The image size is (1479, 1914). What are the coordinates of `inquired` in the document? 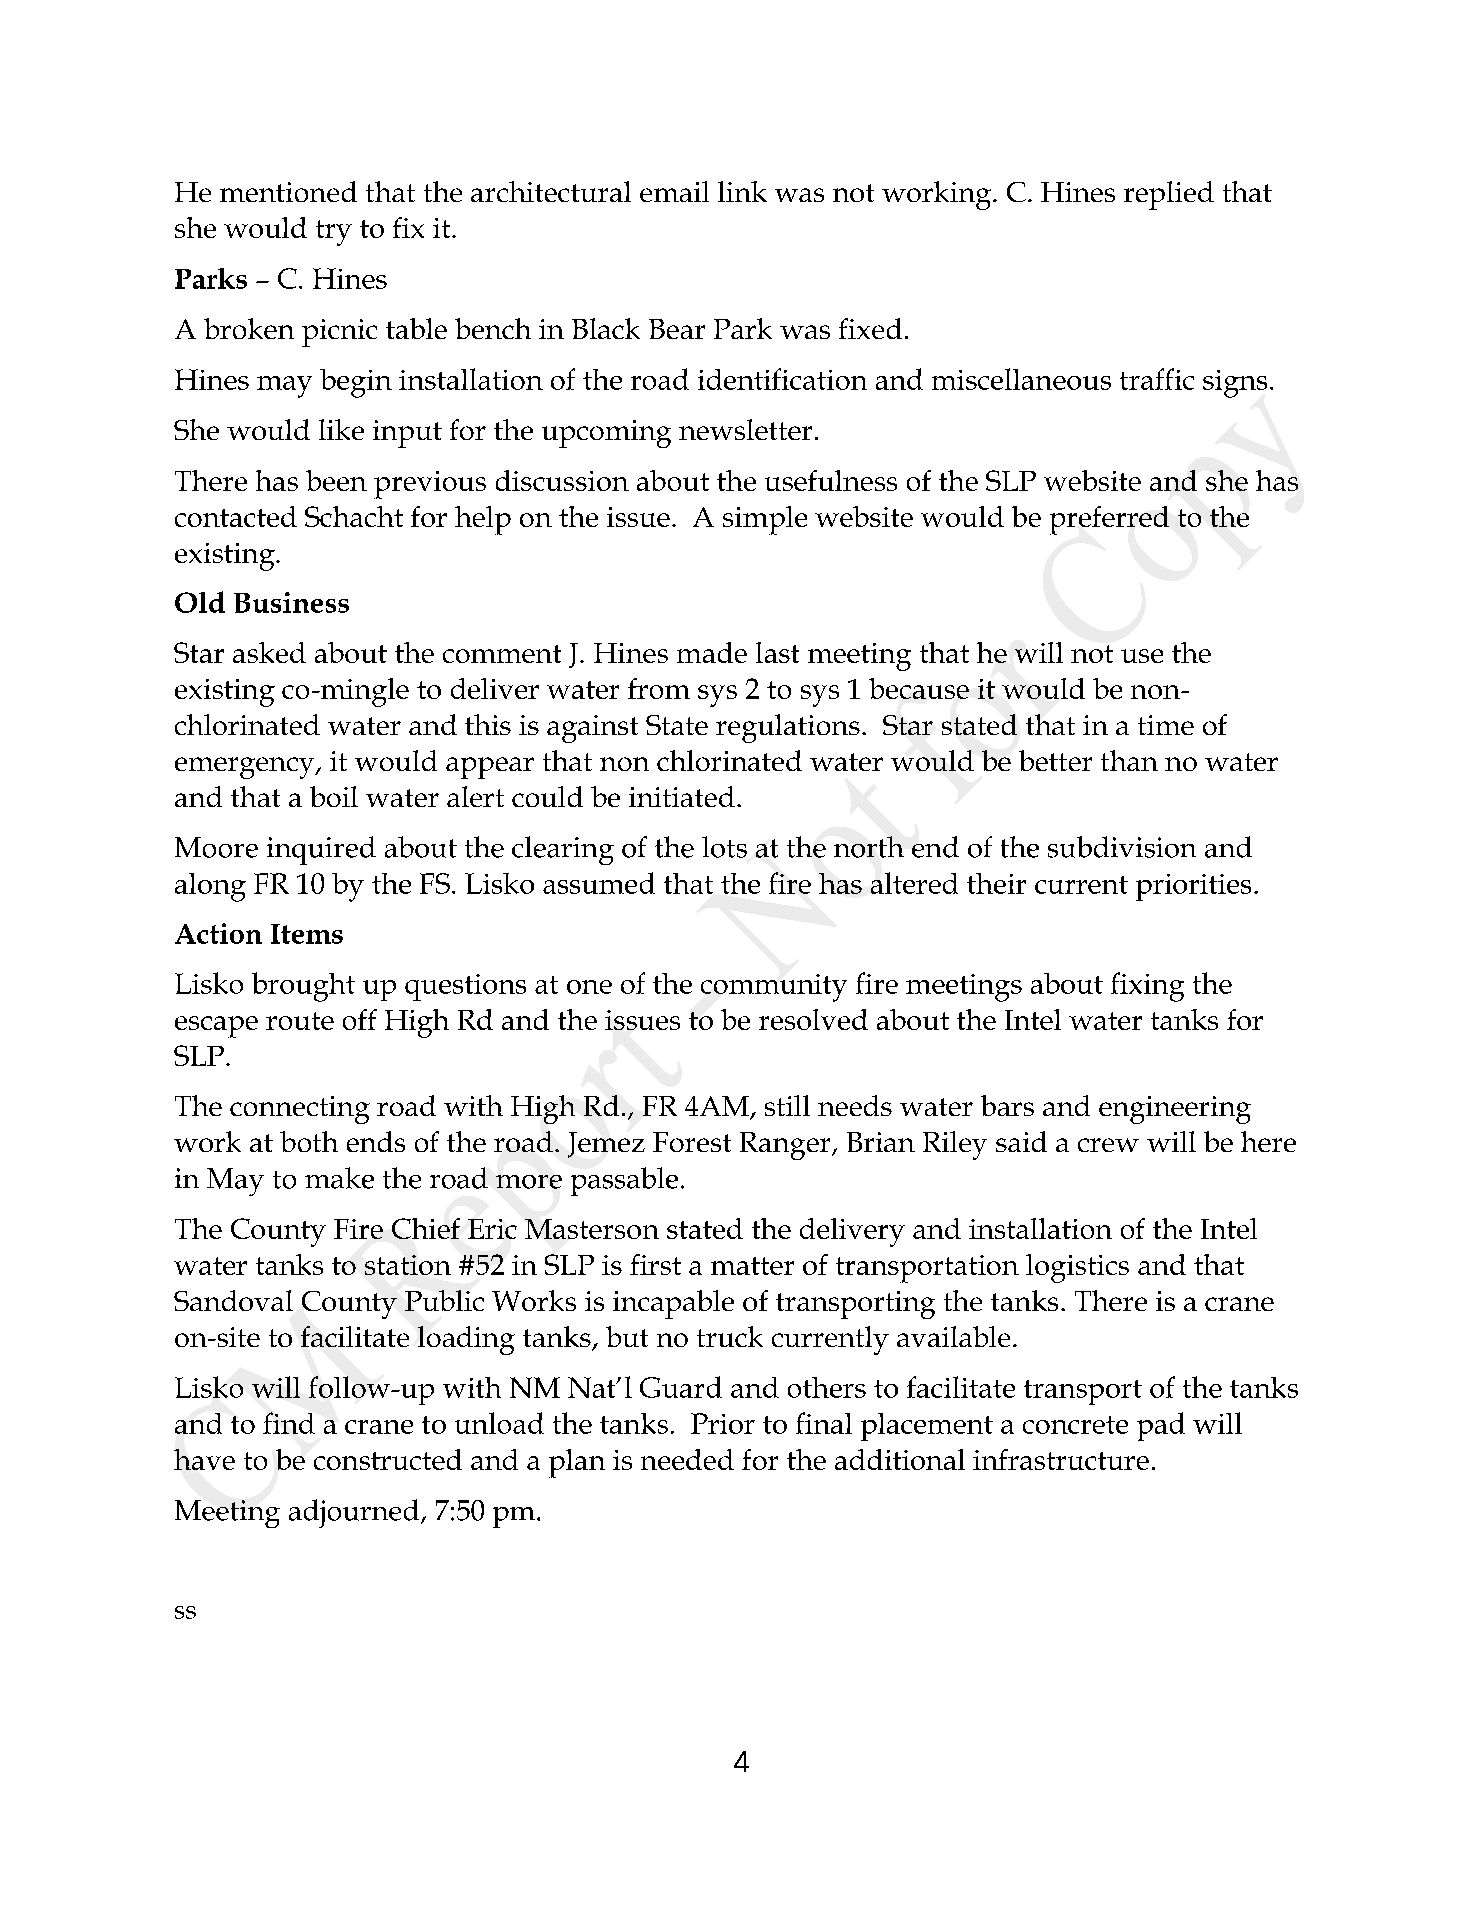 It's located at (321, 850).
